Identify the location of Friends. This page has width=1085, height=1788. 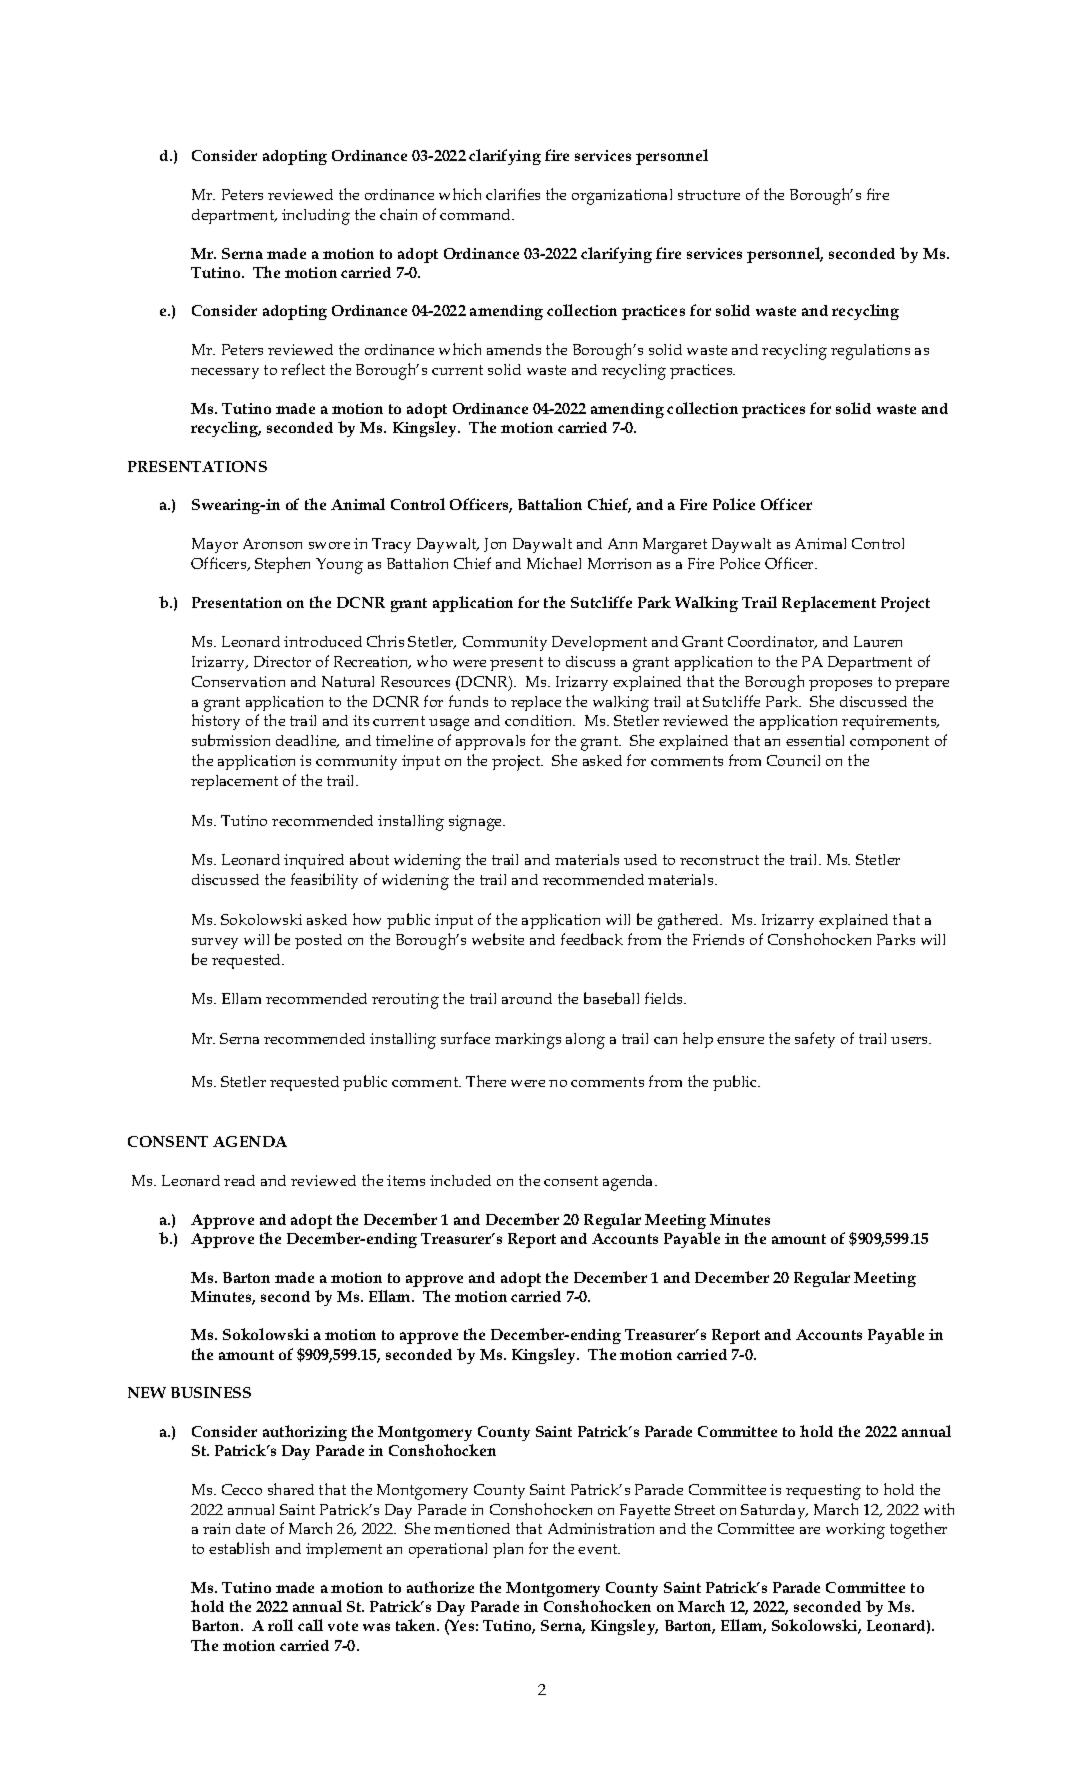
(718, 939).
